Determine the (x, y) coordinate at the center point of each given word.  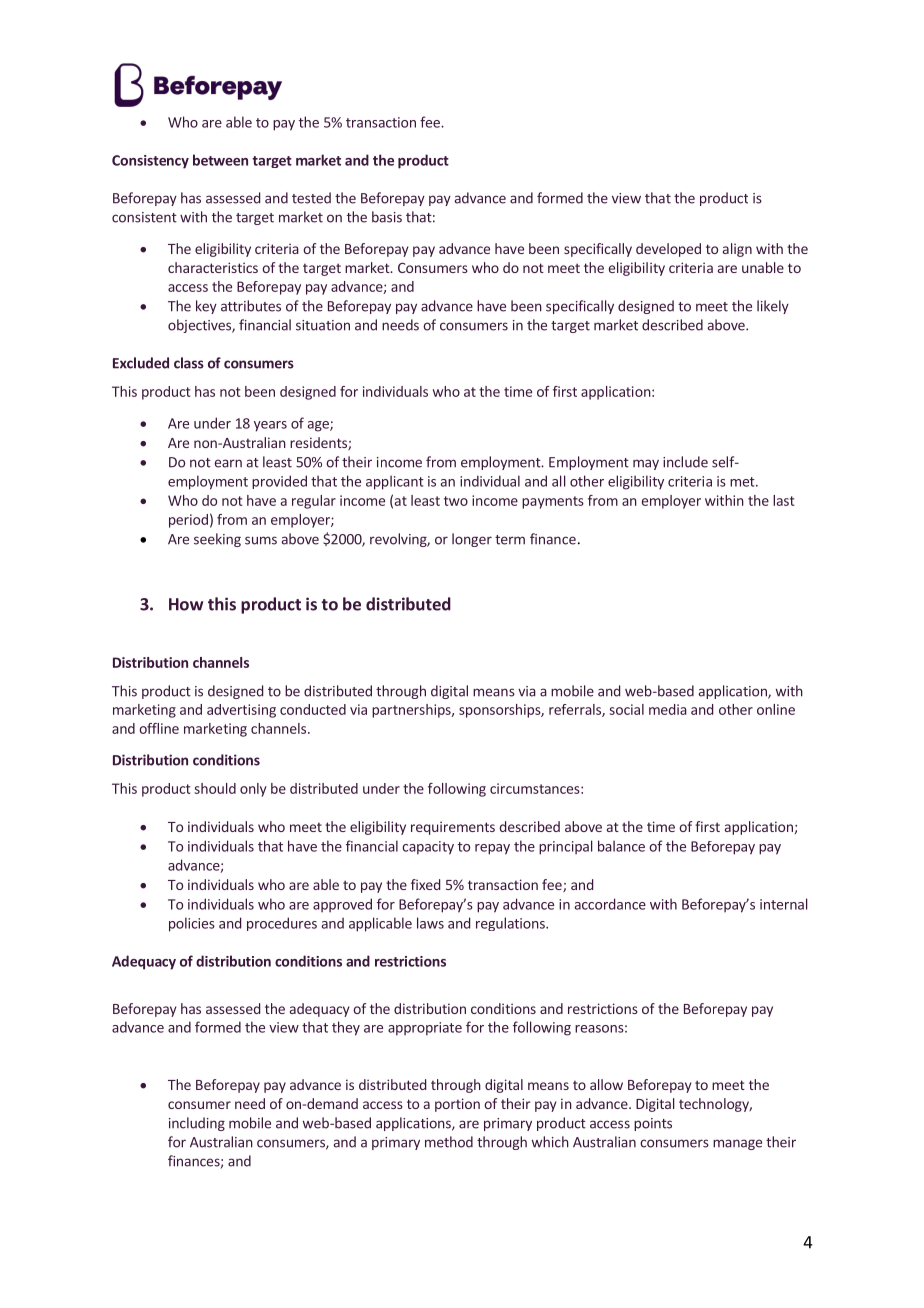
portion (457, 1105)
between (220, 160)
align (737, 250)
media (668, 709)
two (456, 501)
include (685, 462)
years (270, 426)
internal (784, 904)
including (197, 1124)
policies (192, 924)
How (186, 604)
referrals (576, 710)
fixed (425, 884)
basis (387, 217)
